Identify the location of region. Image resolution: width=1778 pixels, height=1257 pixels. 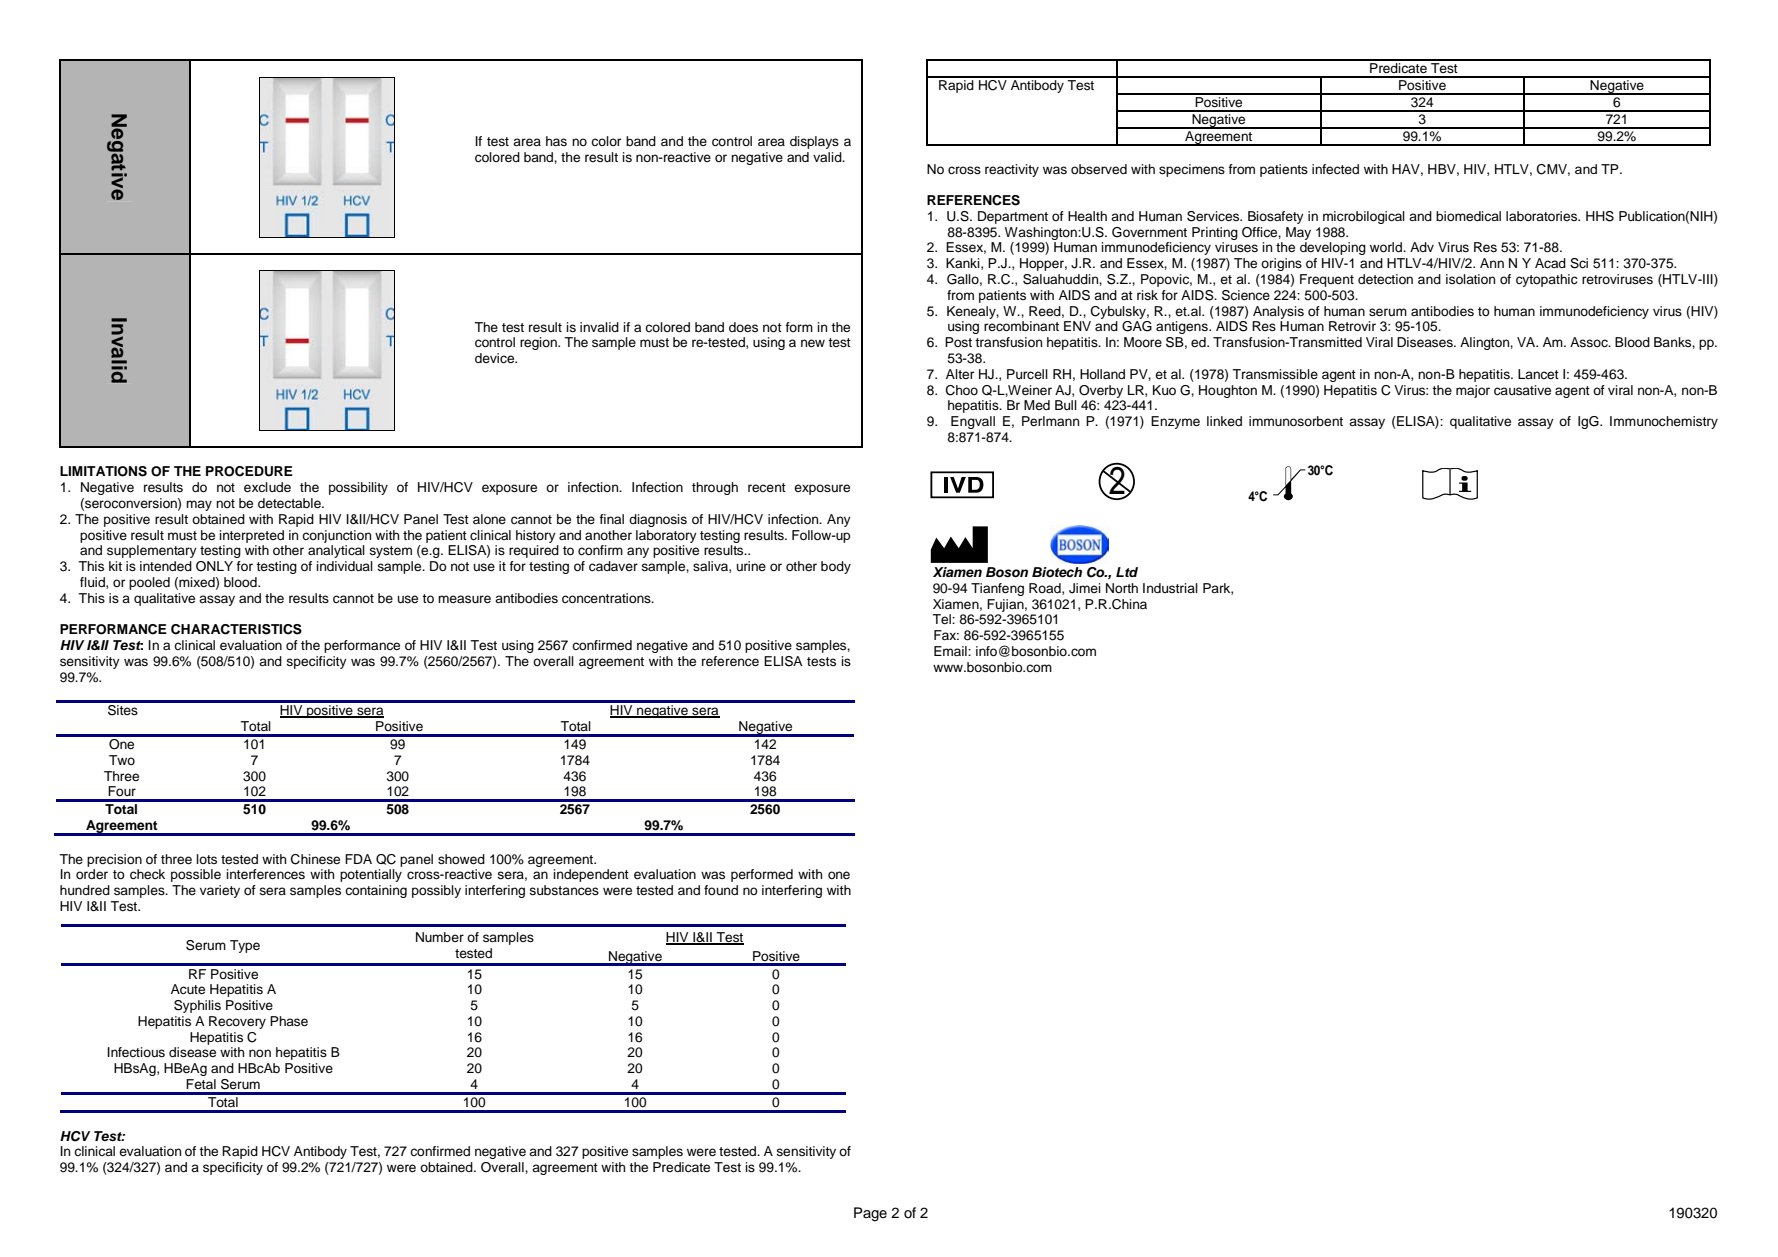
(539, 343).
